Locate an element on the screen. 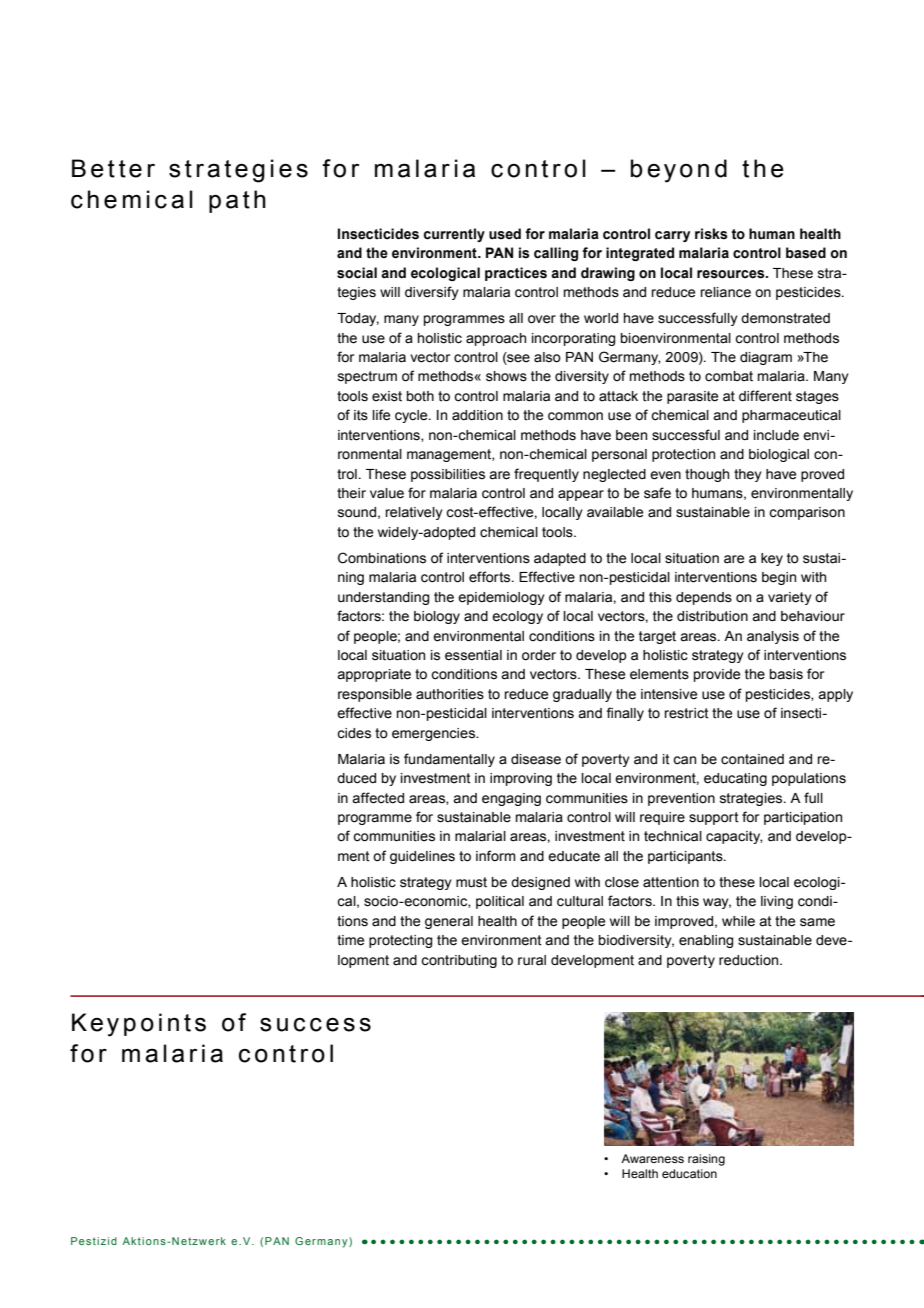  participation is located at coordinates (803, 818).
